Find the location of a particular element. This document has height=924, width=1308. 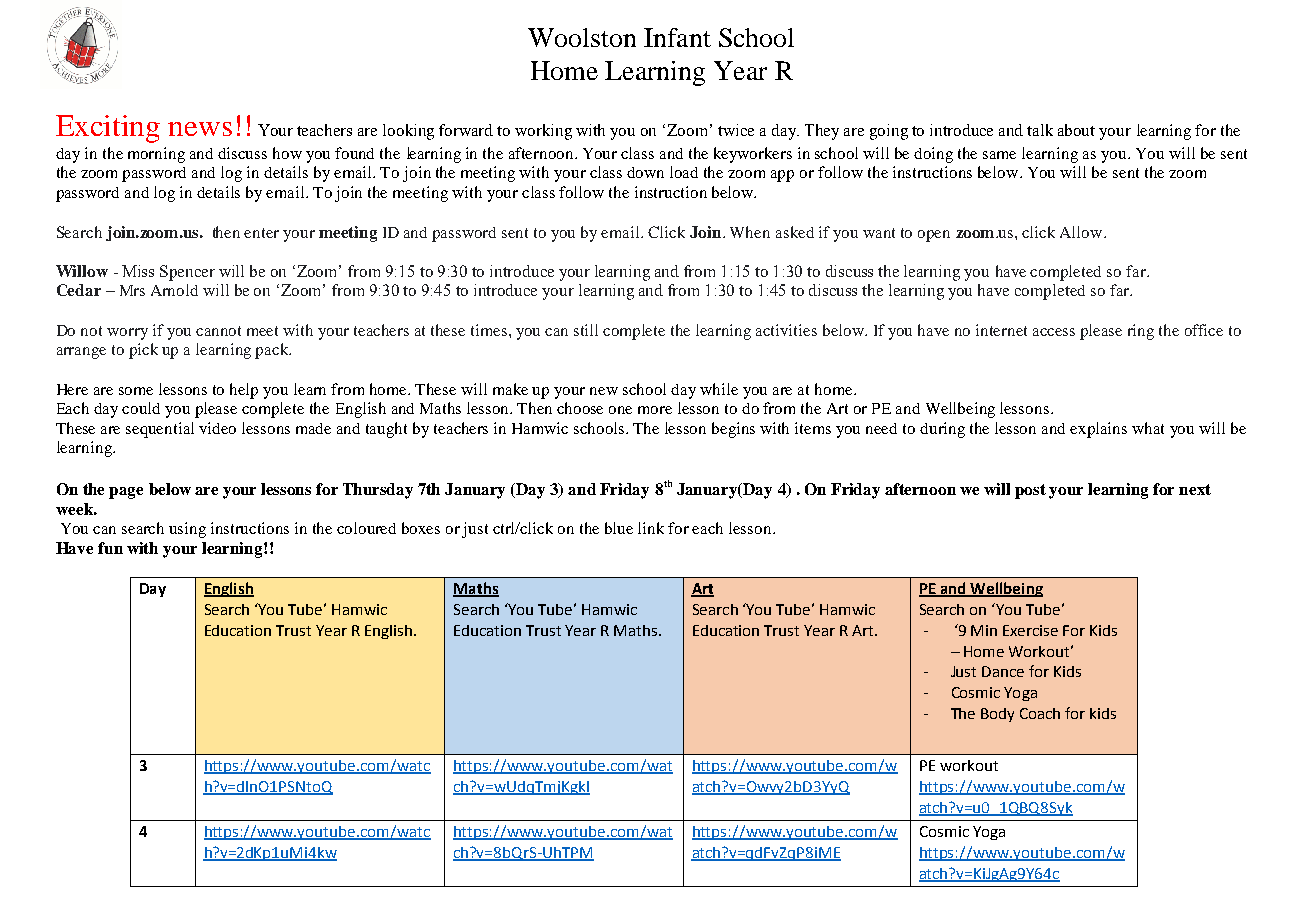

same is located at coordinates (999, 155).
